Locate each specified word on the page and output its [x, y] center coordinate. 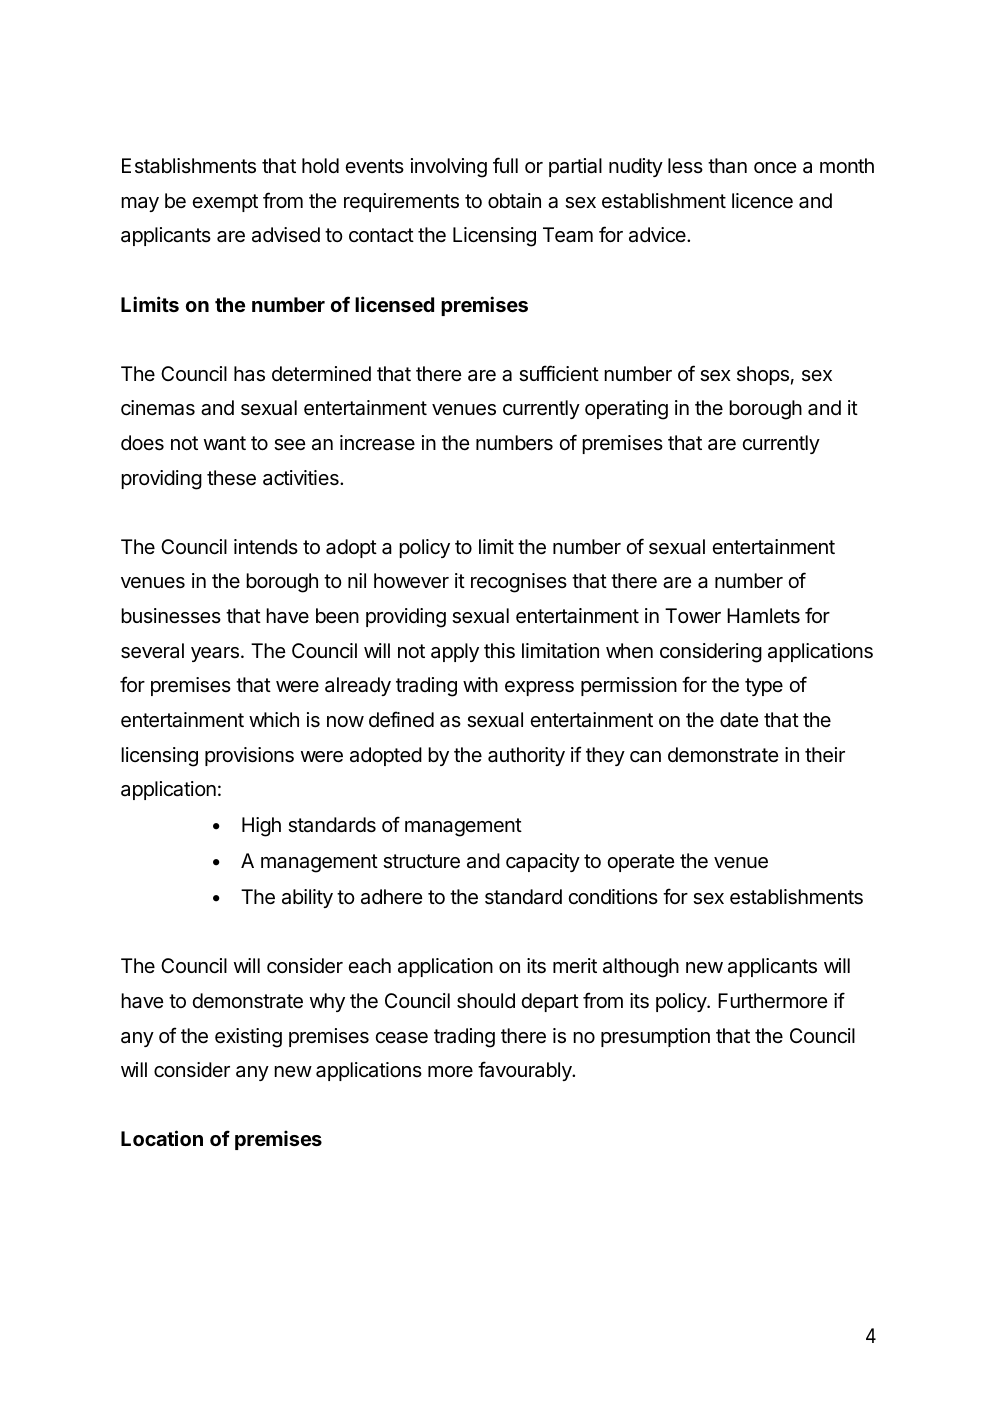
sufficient [559, 373]
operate [641, 863]
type [764, 687]
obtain [514, 201]
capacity [543, 862]
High [261, 827]
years [215, 654]
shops [763, 375]
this [499, 651]
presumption [655, 1037]
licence [762, 200]
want [225, 443]
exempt [225, 203]
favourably [526, 1071]
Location [162, 1138]
